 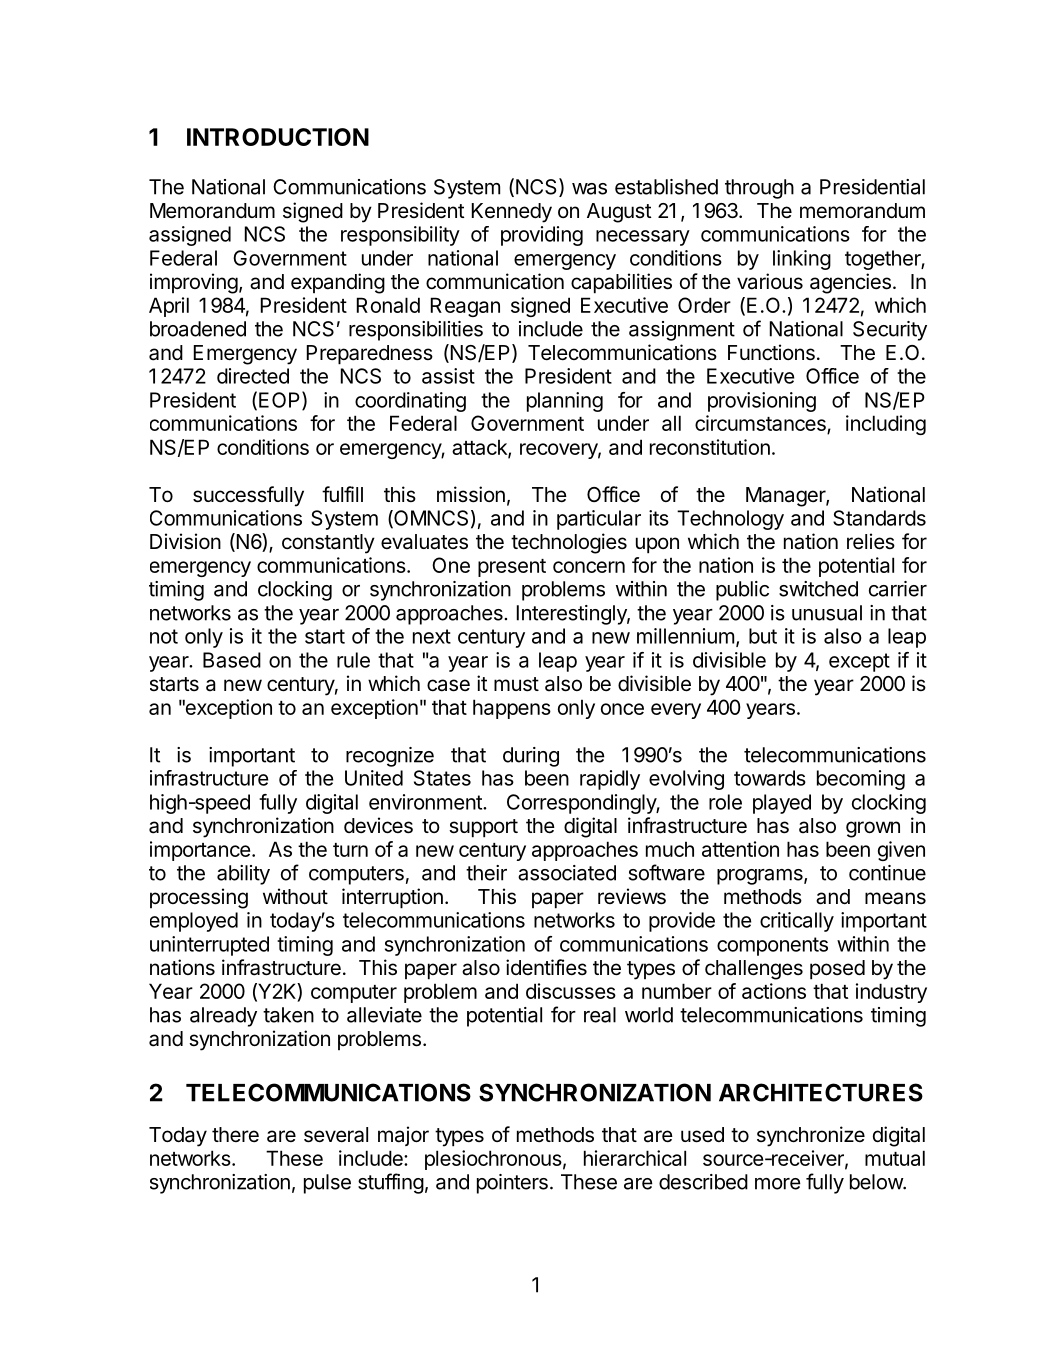 What do you see at coordinates (235, 1134) in the image?
I see `there` at bounding box center [235, 1134].
